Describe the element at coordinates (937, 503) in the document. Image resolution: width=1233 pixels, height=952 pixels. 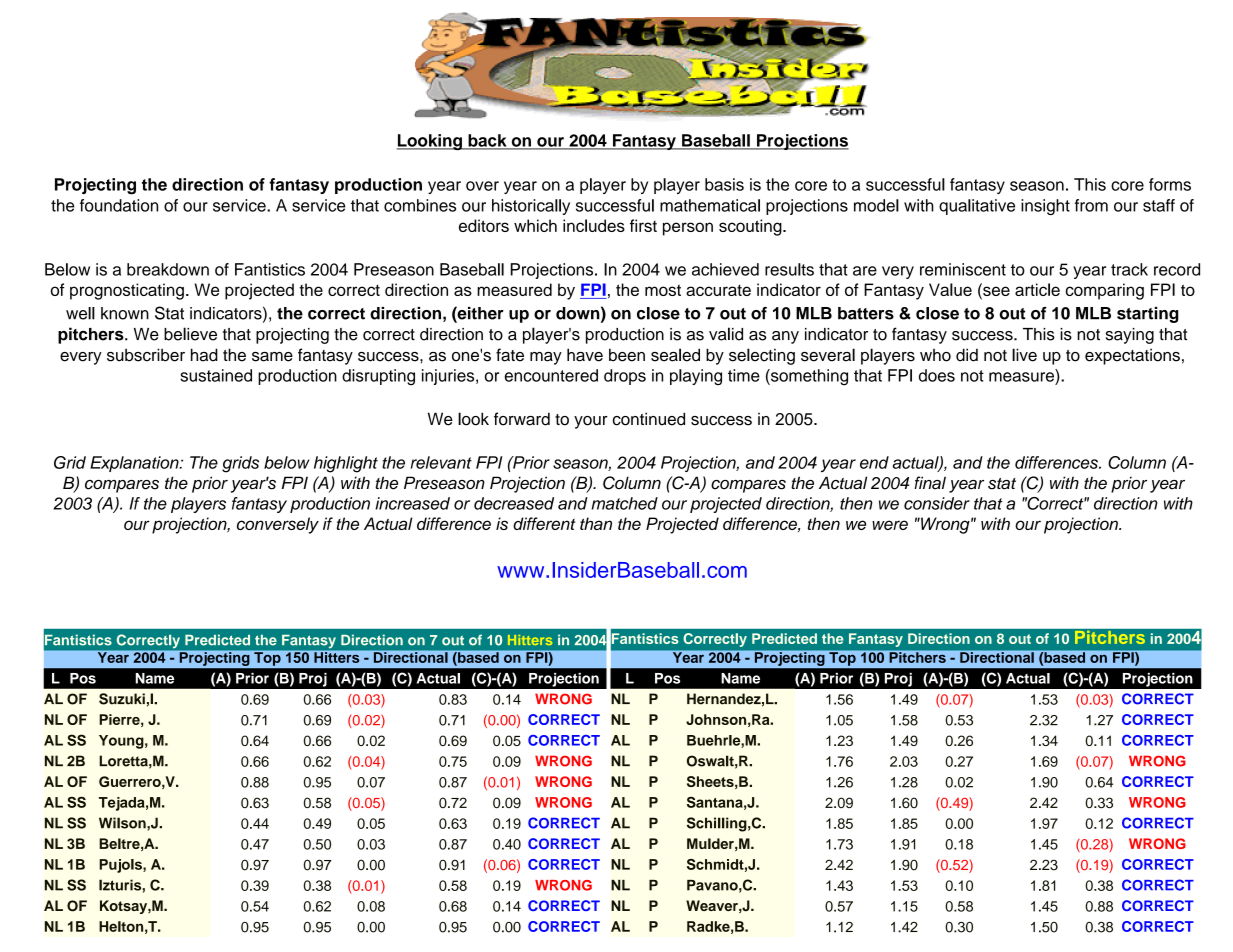
I see `consider` at that location.
